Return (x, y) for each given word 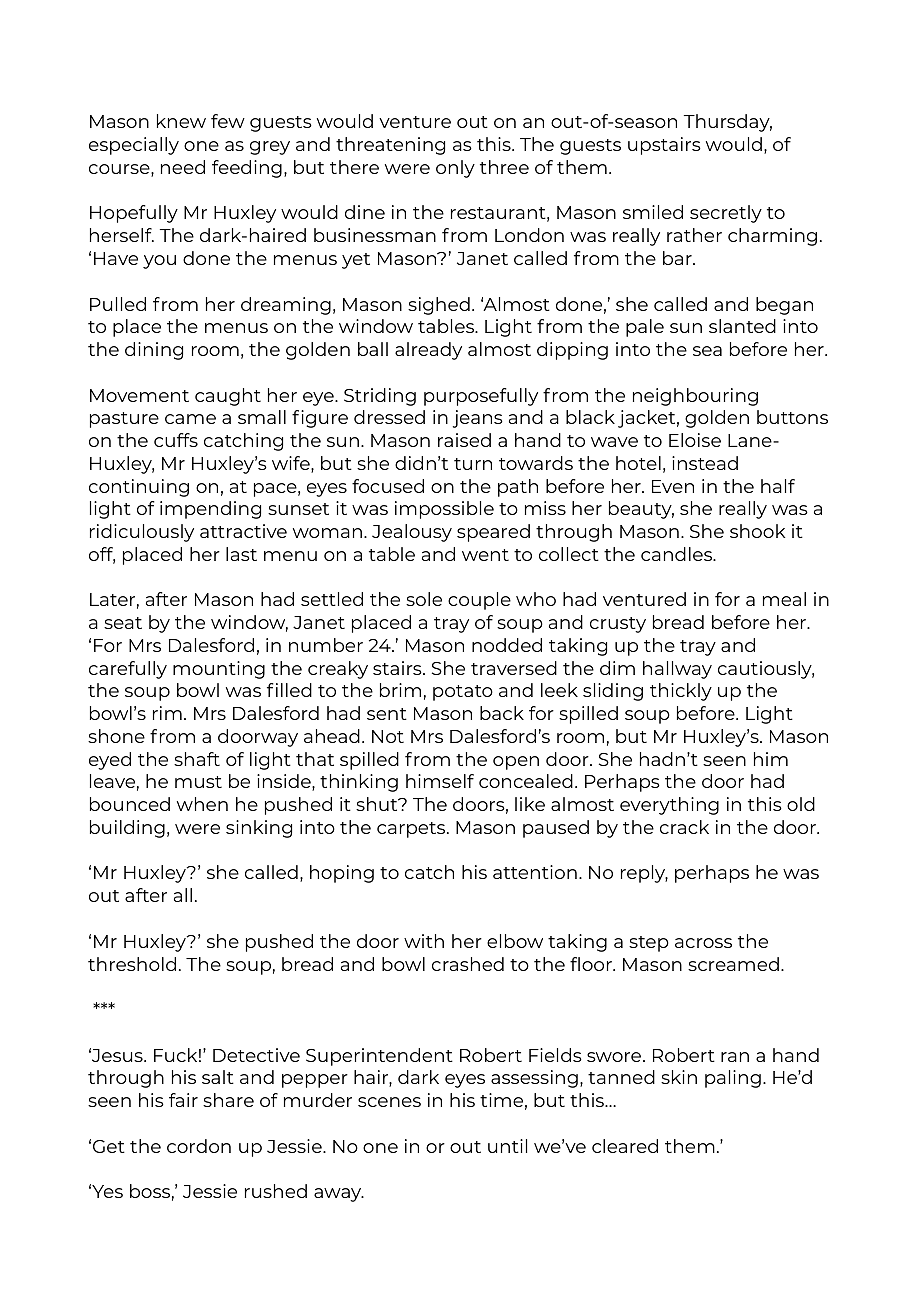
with (424, 941)
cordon (199, 1146)
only (455, 169)
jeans (478, 419)
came (190, 419)
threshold (132, 964)
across (703, 943)
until (507, 1146)
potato (463, 693)
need (183, 167)
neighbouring (695, 397)
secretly (726, 214)
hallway (677, 670)
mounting (219, 670)
